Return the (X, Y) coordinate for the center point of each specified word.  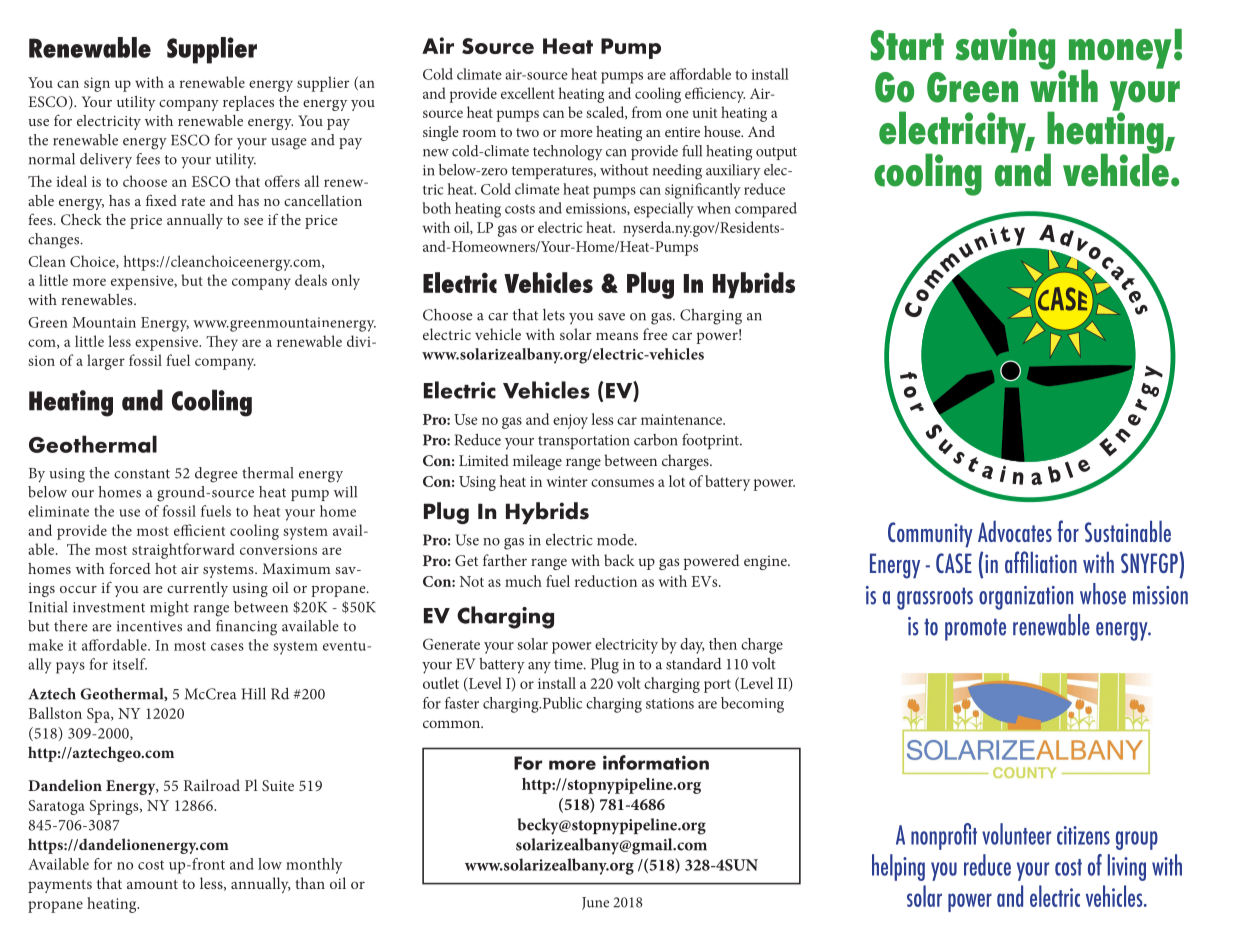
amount (152, 884)
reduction (606, 581)
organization (1026, 598)
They (222, 343)
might (169, 609)
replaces (248, 103)
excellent (528, 93)
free (655, 334)
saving (1005, 49)
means (617, 336)
